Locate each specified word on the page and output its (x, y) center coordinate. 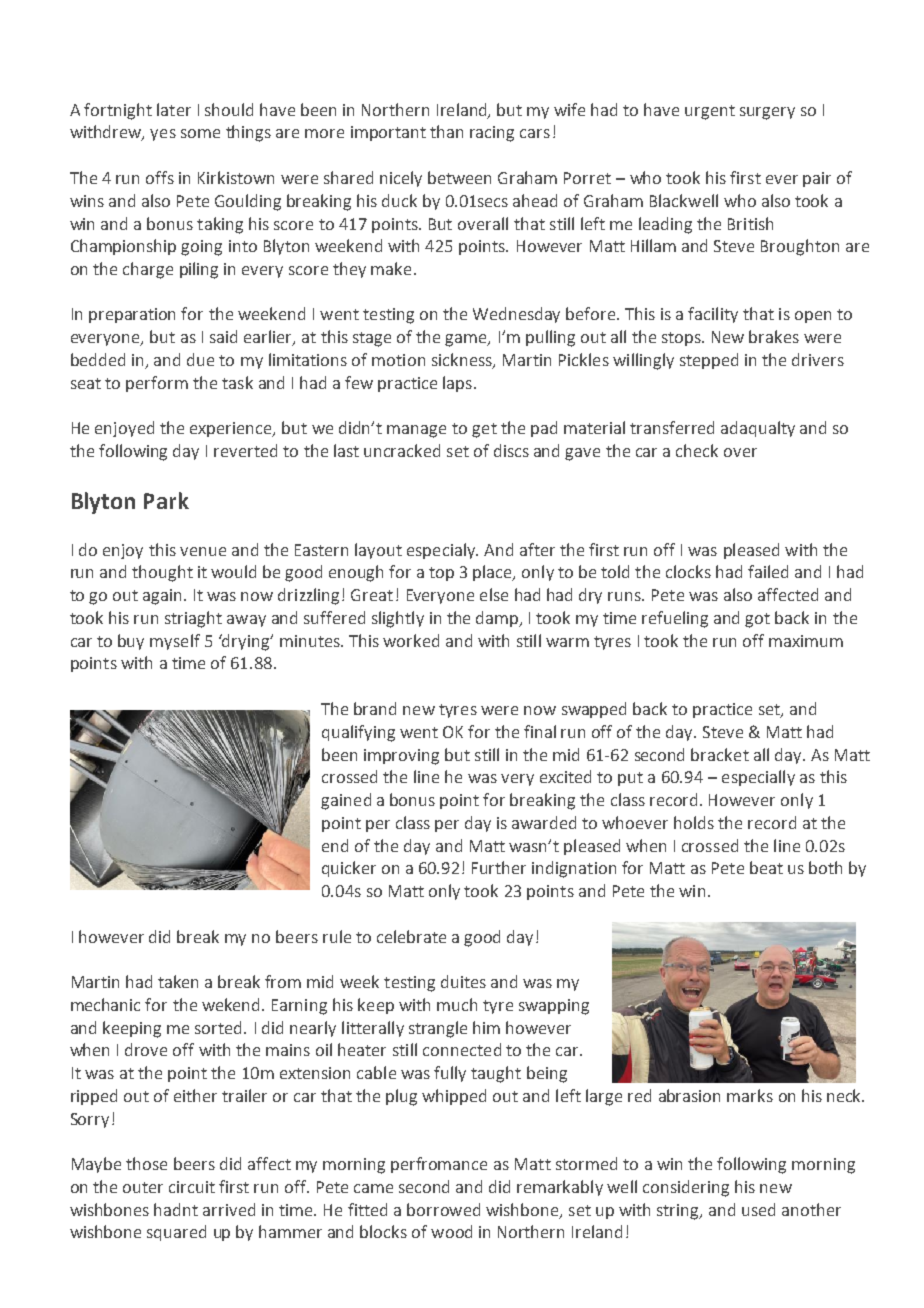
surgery (767, 113)
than (446, 131)
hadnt (176, 1209)
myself (175, 642)
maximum (806, 641)
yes (163, 135)
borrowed (443, 1209)
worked (411, 640)
